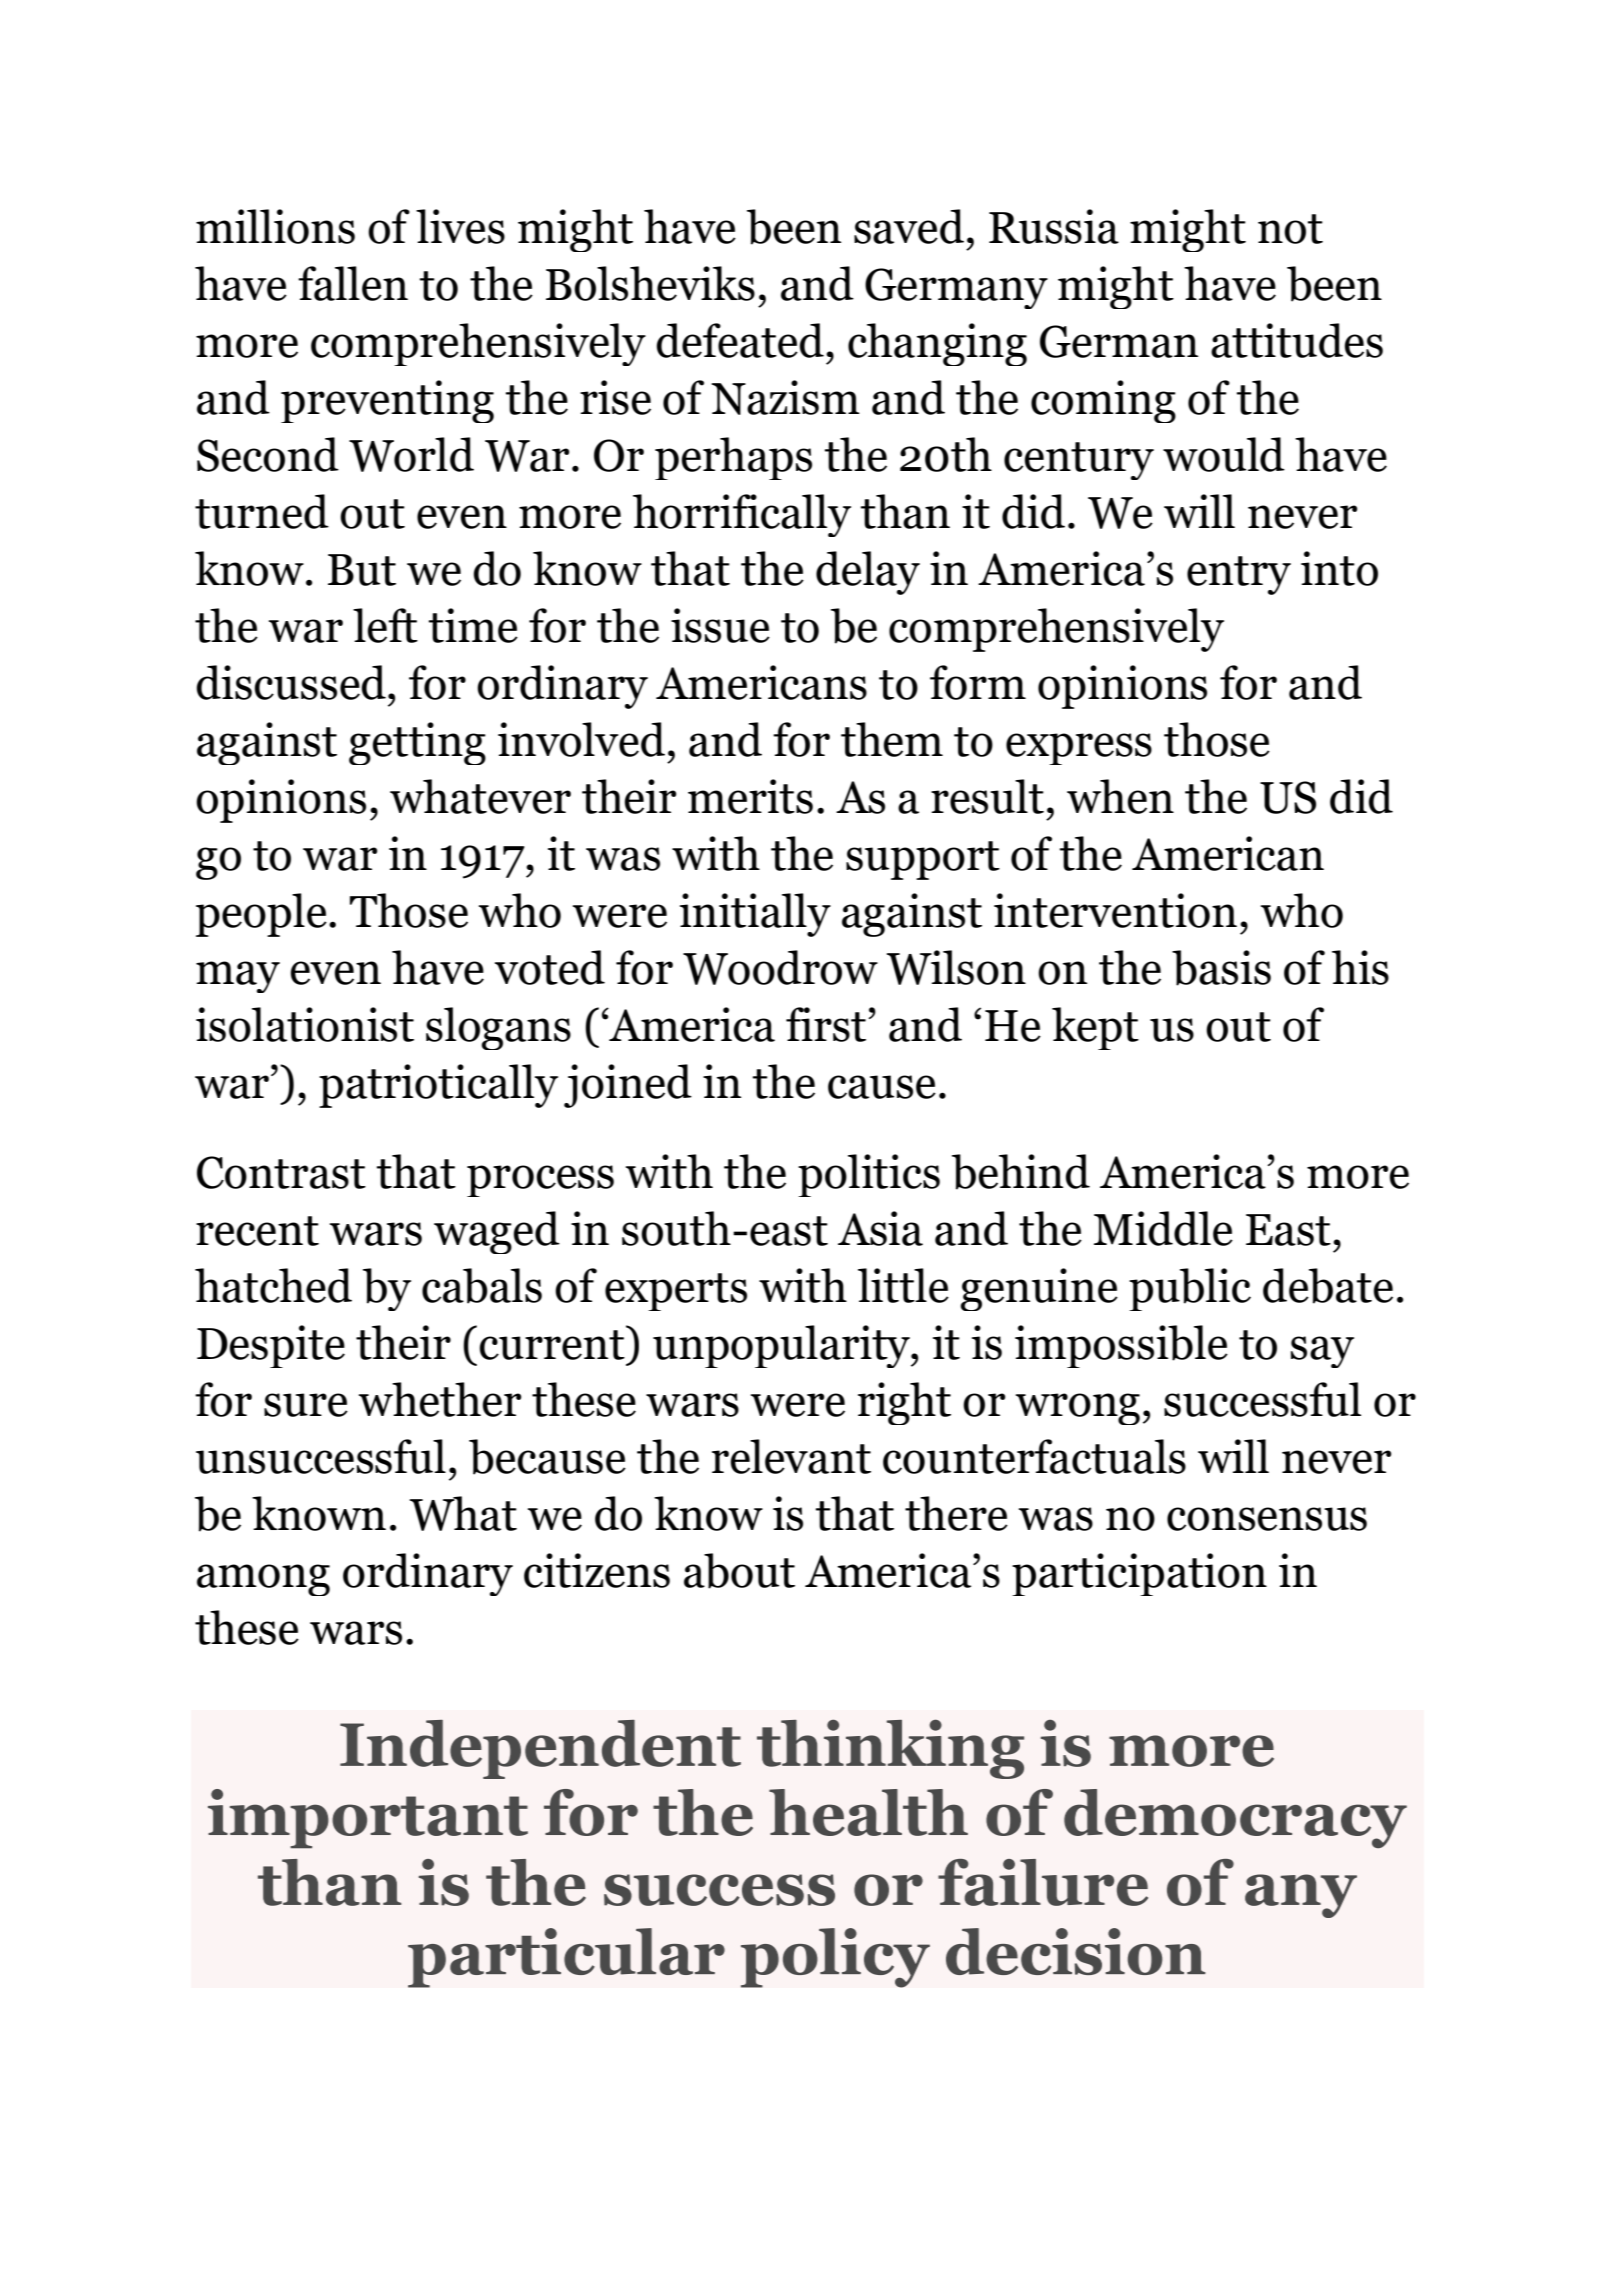  I want to click on important, so click(368, 1819).
